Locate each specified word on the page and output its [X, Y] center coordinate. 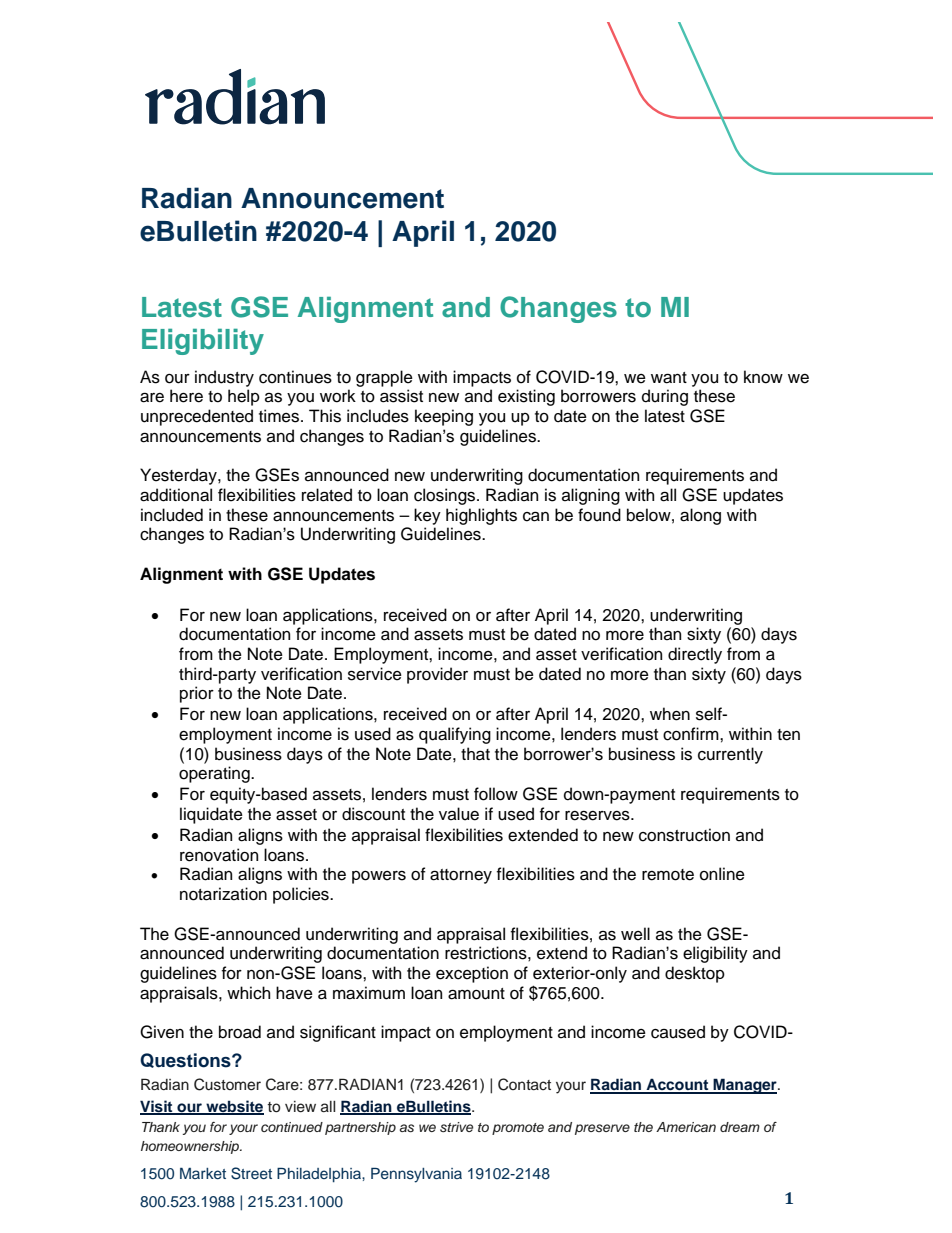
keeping [444, 417]
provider [437, 675]
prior [197, 694]
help [244, 397]
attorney [461, 876]
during [665, 397]
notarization [223, 894]
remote [668, 875]
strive [456, 1127]
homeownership [191, 1147]
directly [695, 655]
